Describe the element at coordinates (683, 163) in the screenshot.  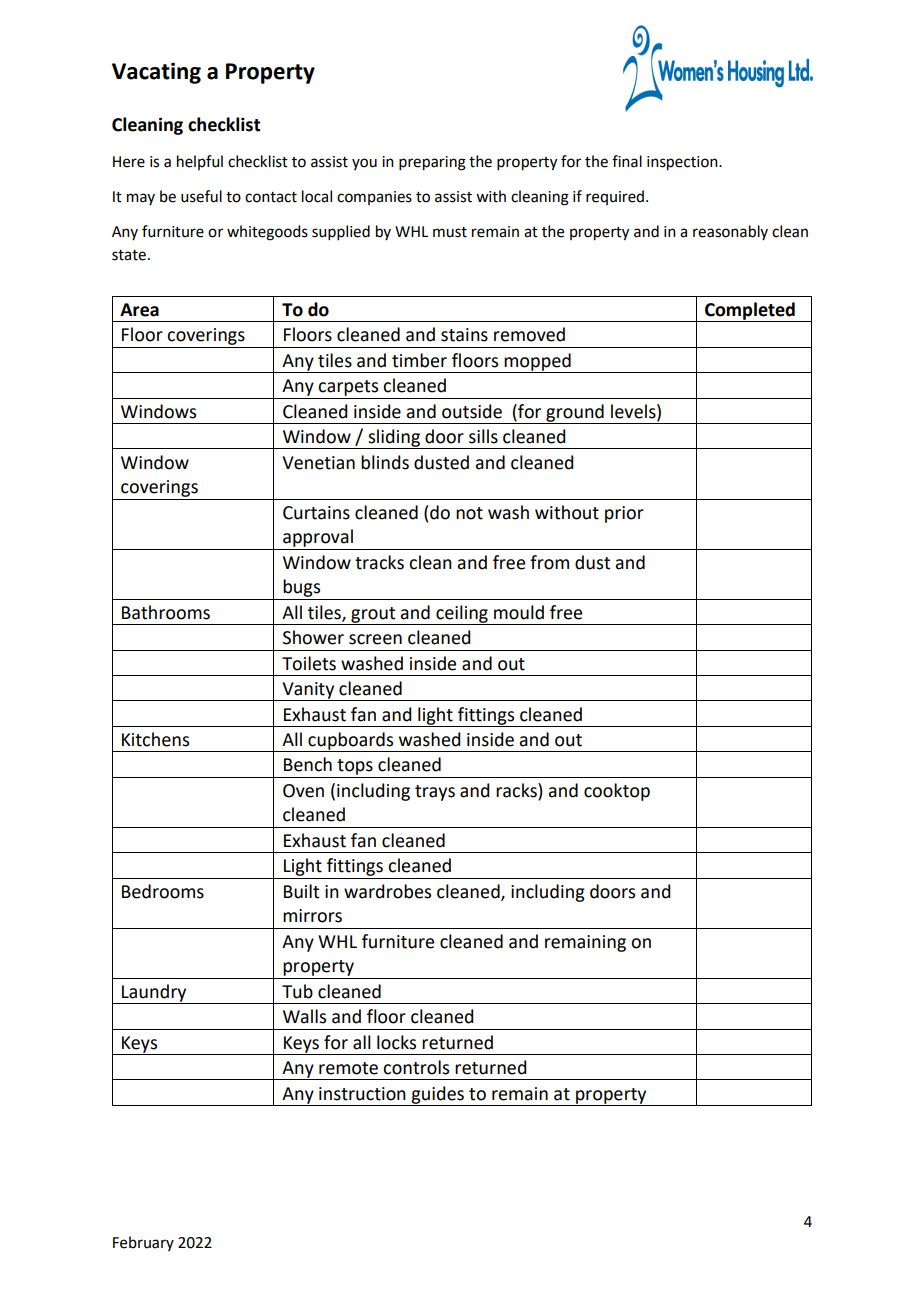
I see `inspection` at that location.
